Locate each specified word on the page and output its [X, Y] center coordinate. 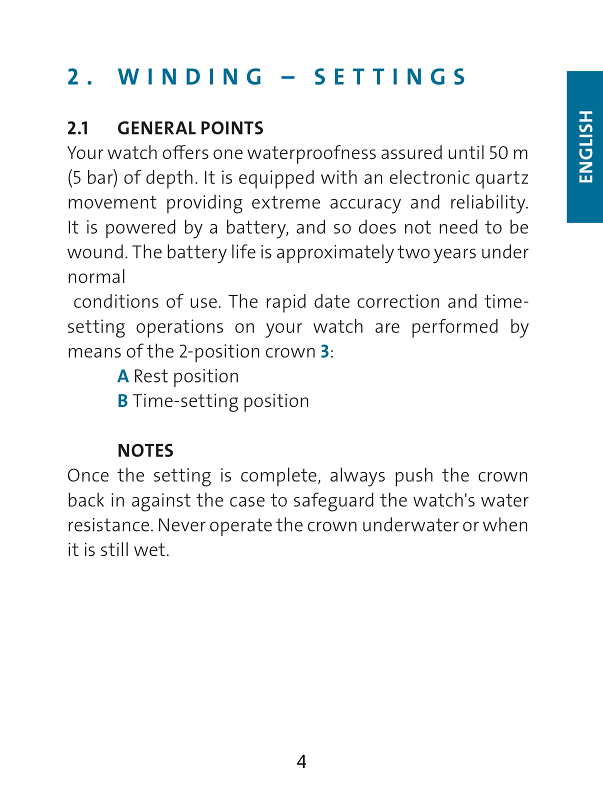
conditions [116, 301]
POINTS [232, 128]
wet [149, 549]
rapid [286, 303]
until [466, 152]
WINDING [189, 76]
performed [455, 328]
